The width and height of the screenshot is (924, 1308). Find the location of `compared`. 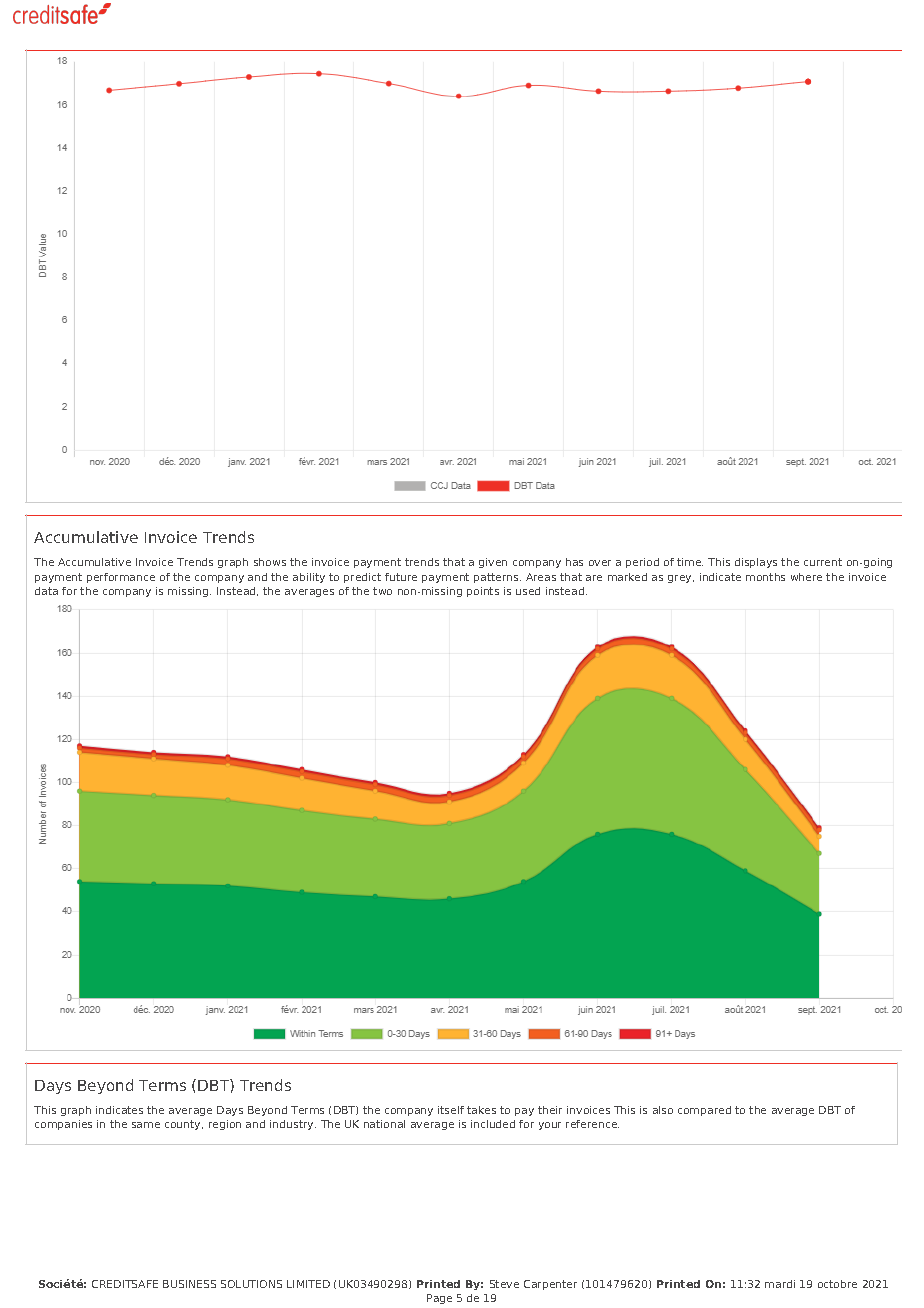

compared is located at coordinates (704, 1111).
